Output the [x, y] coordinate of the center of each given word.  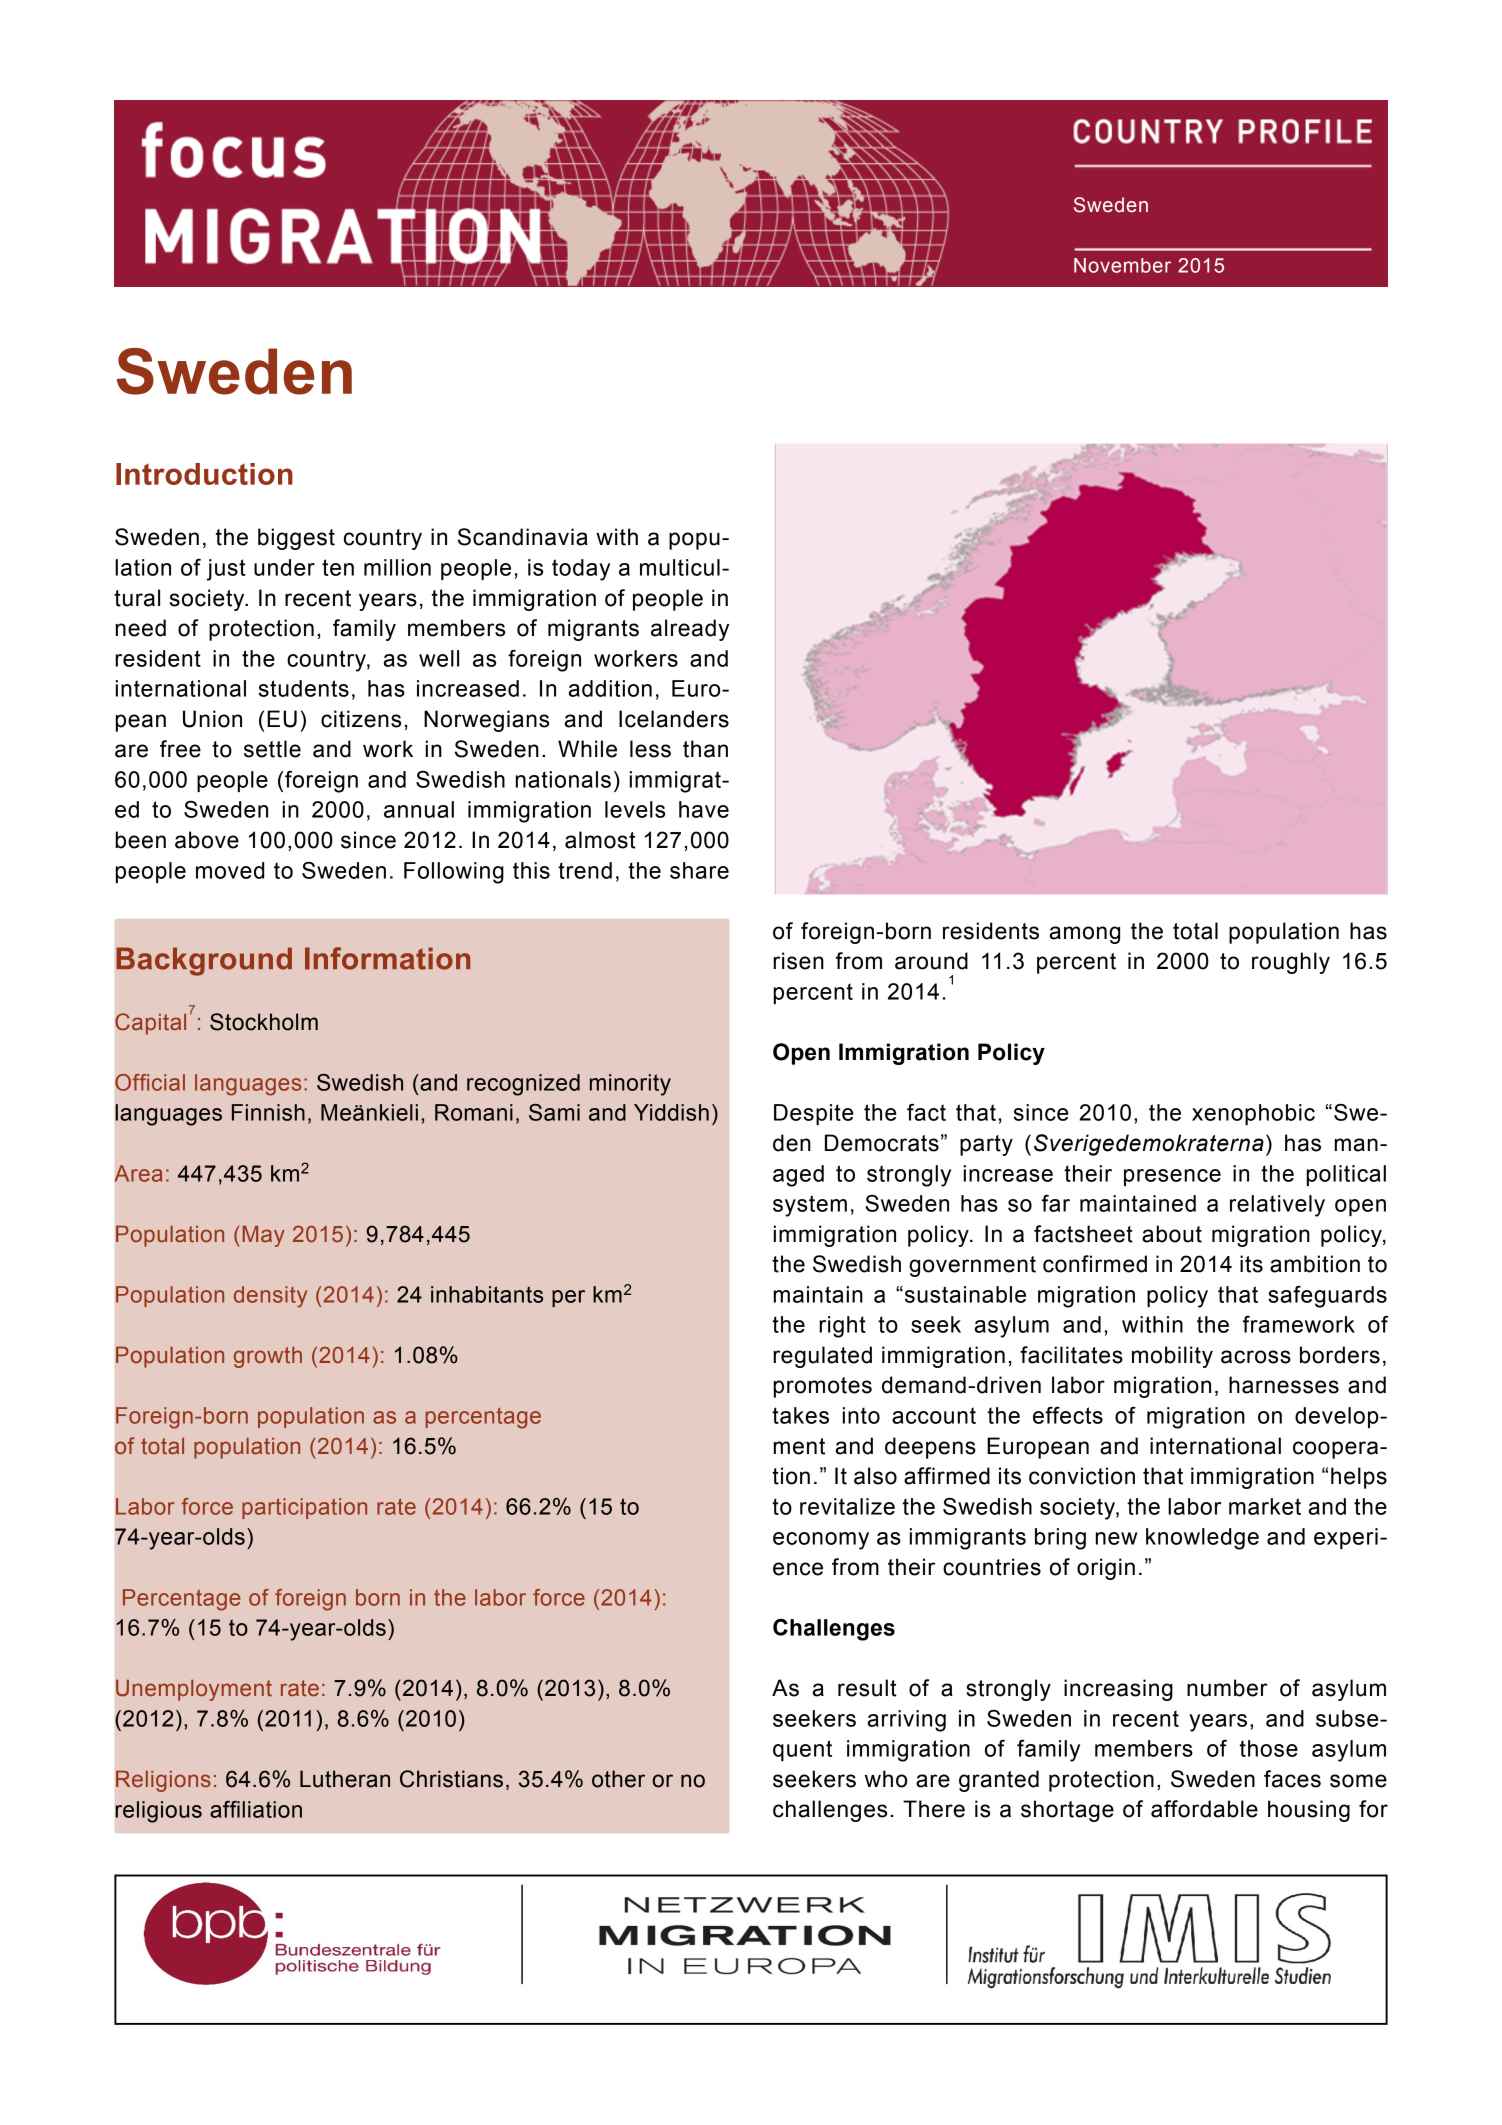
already [690, 630]
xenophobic [1253, 1114]
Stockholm [264, 1022]
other [618, 1779]
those [1269, 1748]
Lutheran [345, 1779]
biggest [296, 539]
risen [798, 961]
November [1122, 265]
